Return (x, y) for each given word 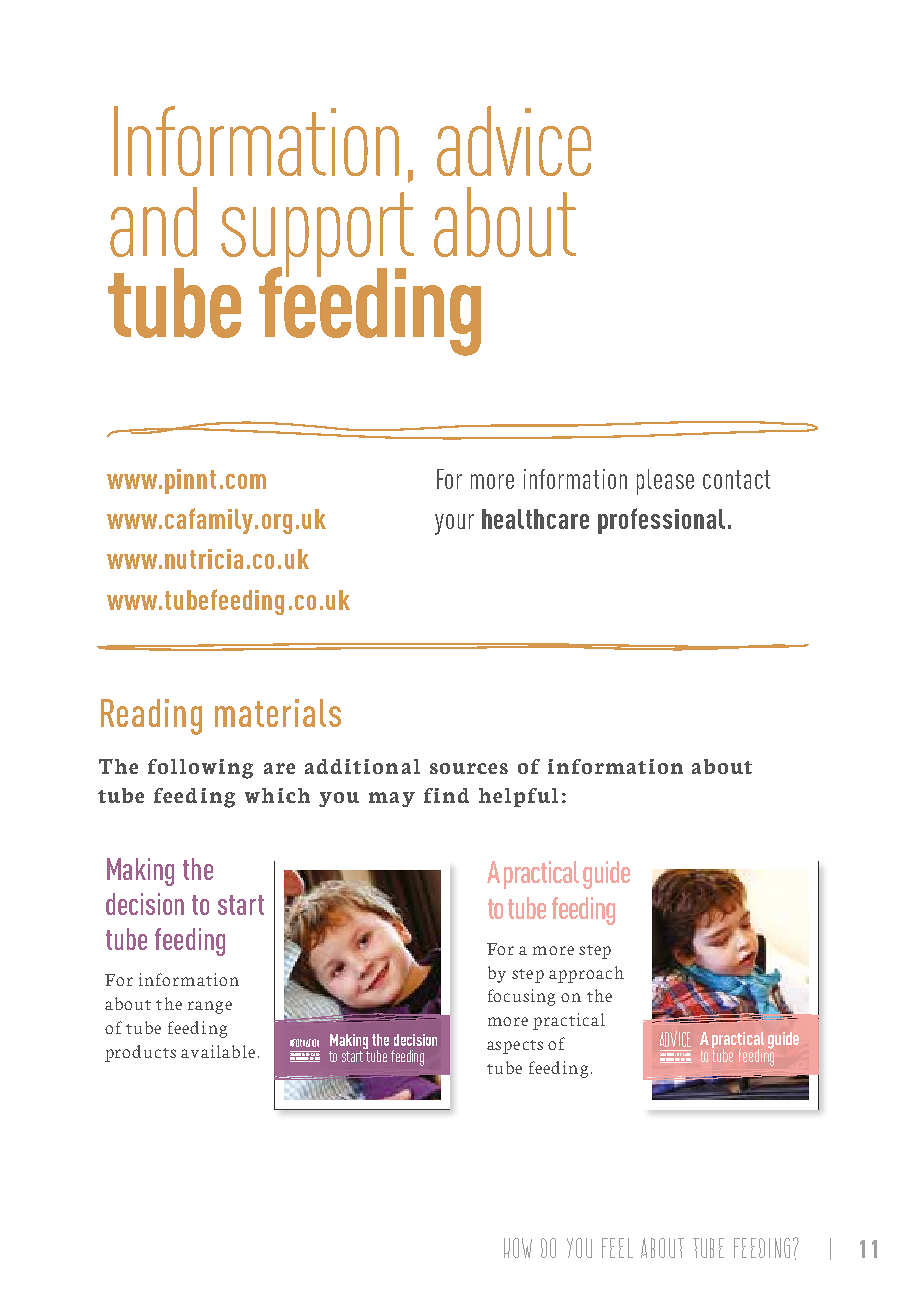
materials (278, 713)
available (218, 1051)
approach (586, 974)
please (665, 482)
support (317, 235)
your (454, 524)
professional (661, 521)
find (446, 795)
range (210, 1007)
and (153, 222)
